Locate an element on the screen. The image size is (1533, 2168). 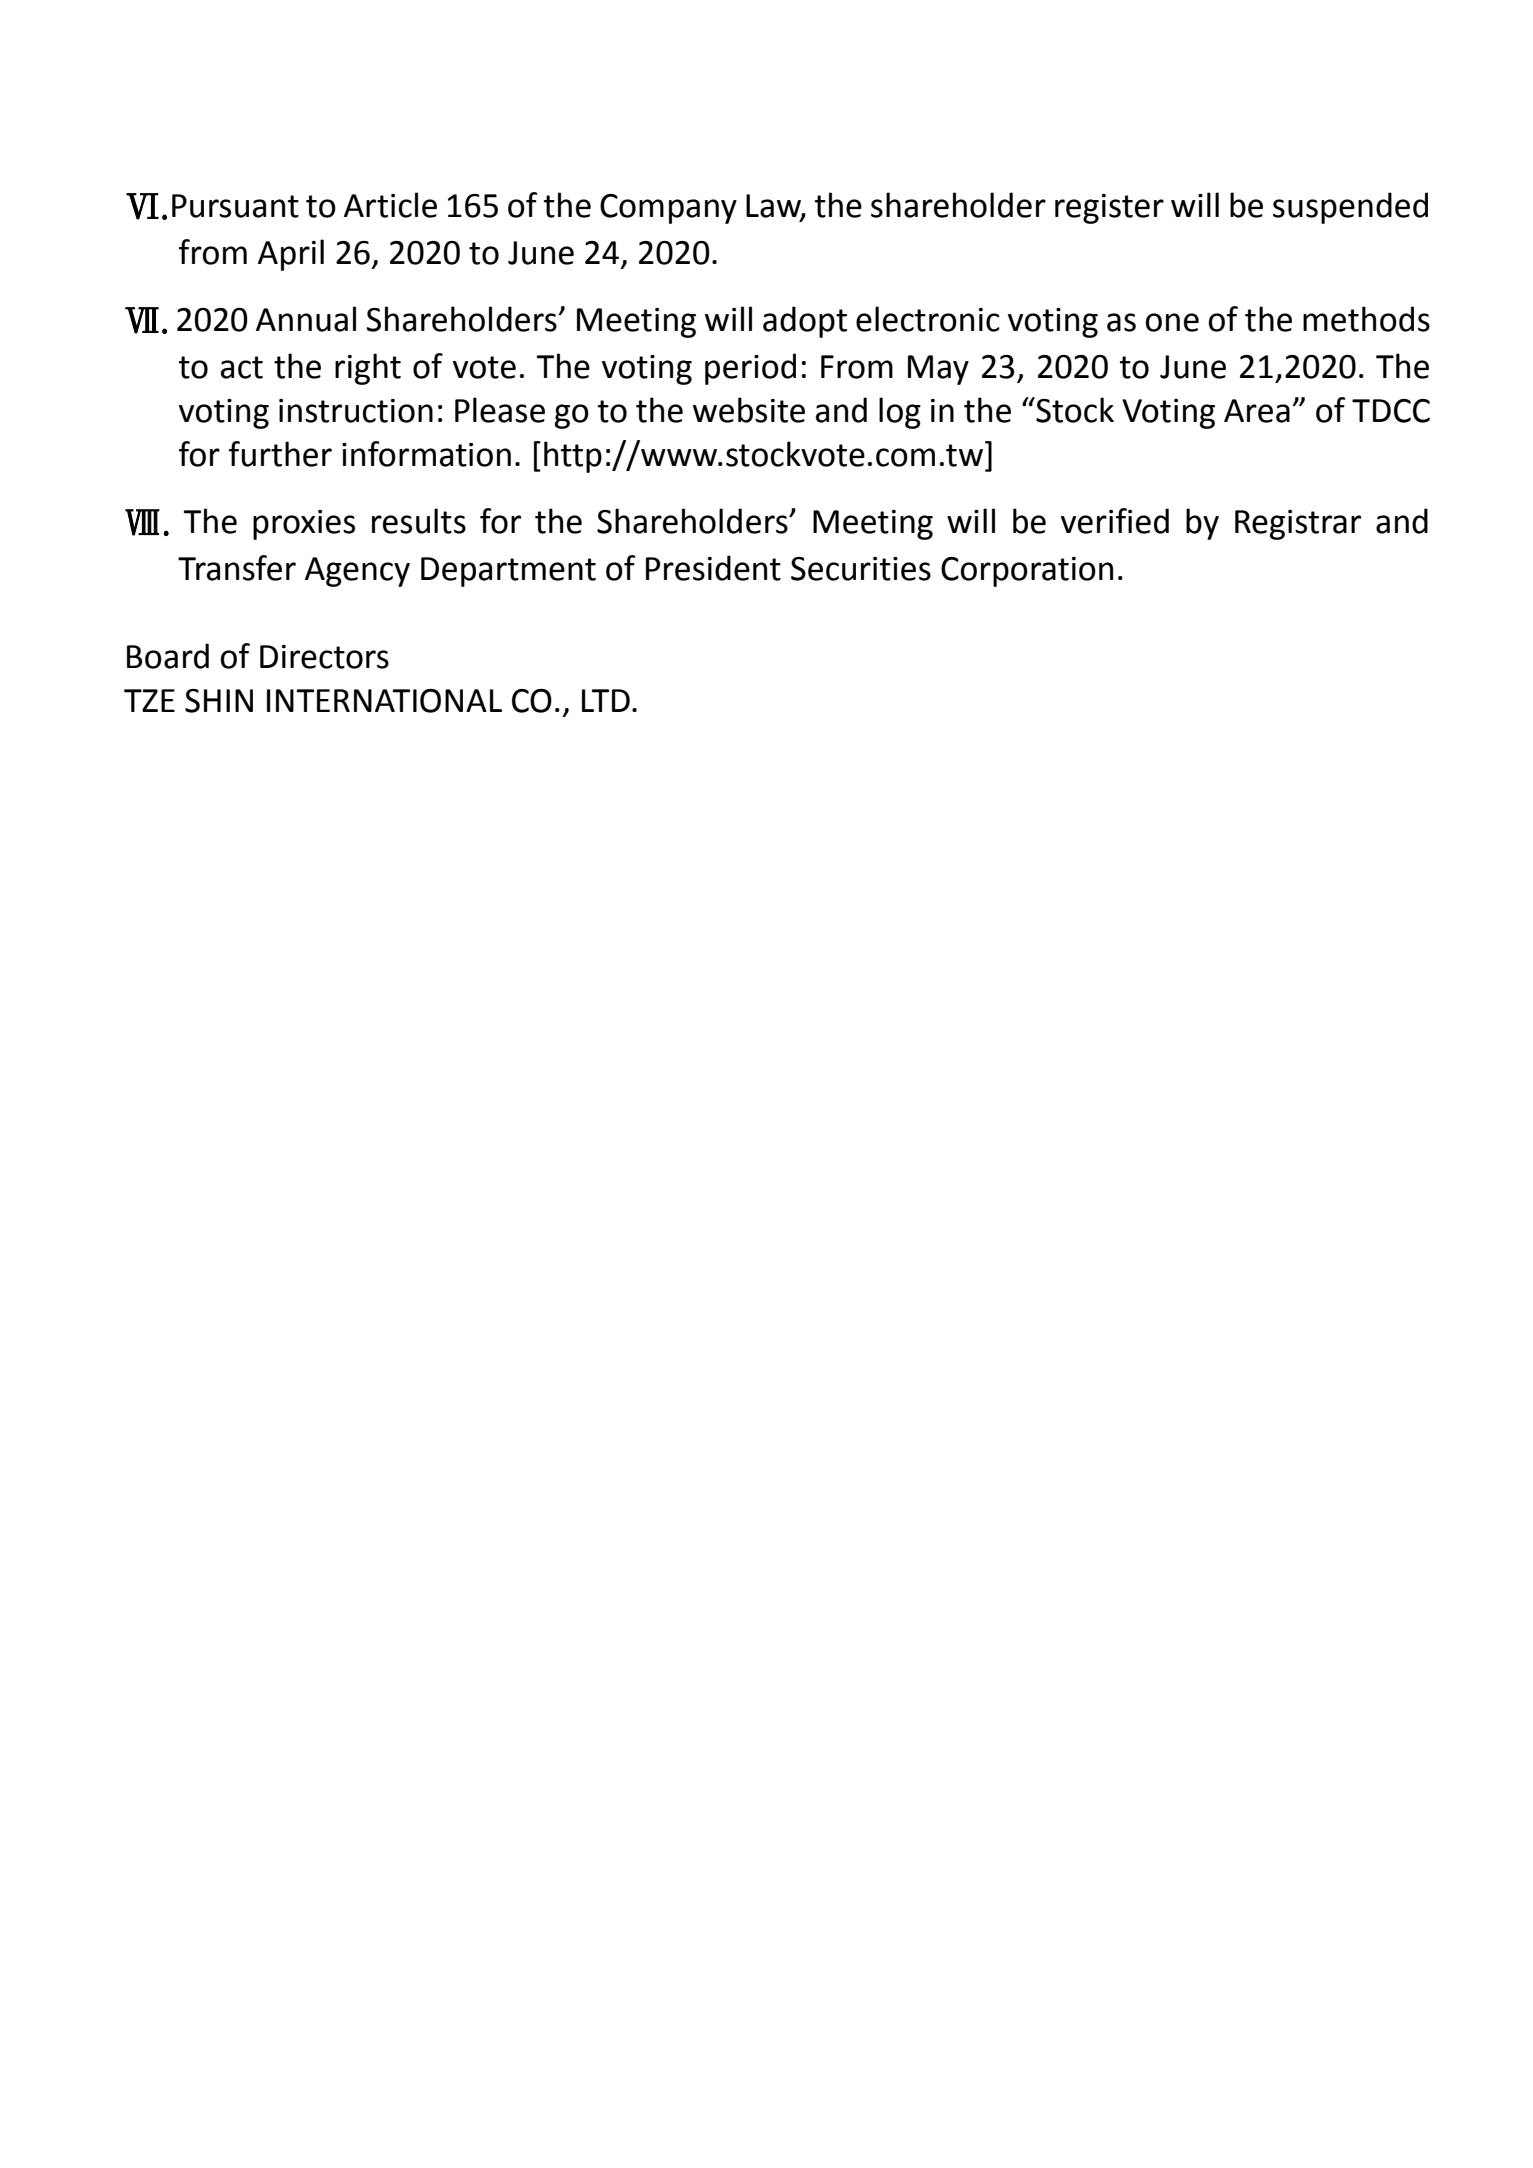
adopt is located at coordinates (805, 322).
